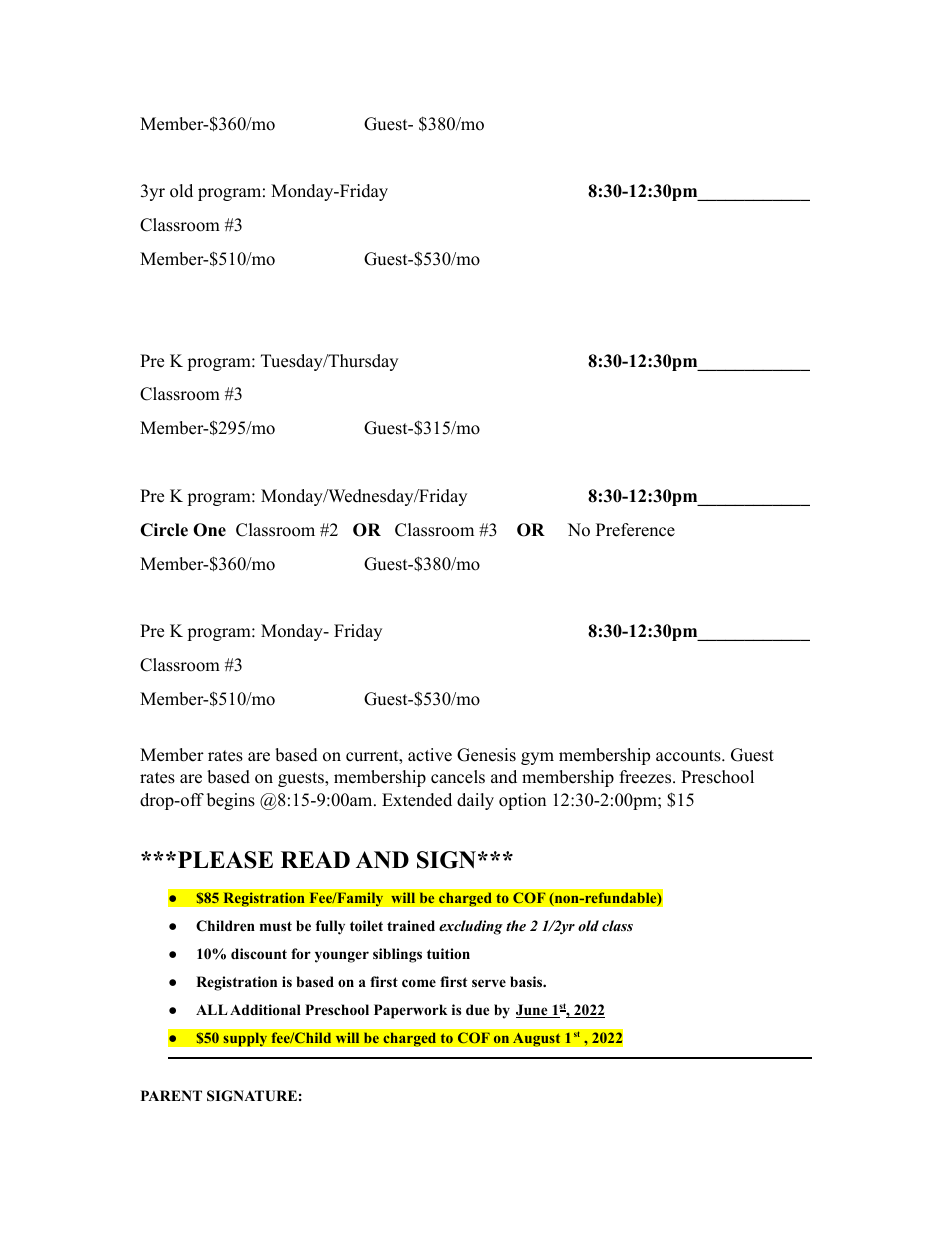 This screenshot has width=952, height=1233. I want to click on Paperwork, so click(411, 1011).
